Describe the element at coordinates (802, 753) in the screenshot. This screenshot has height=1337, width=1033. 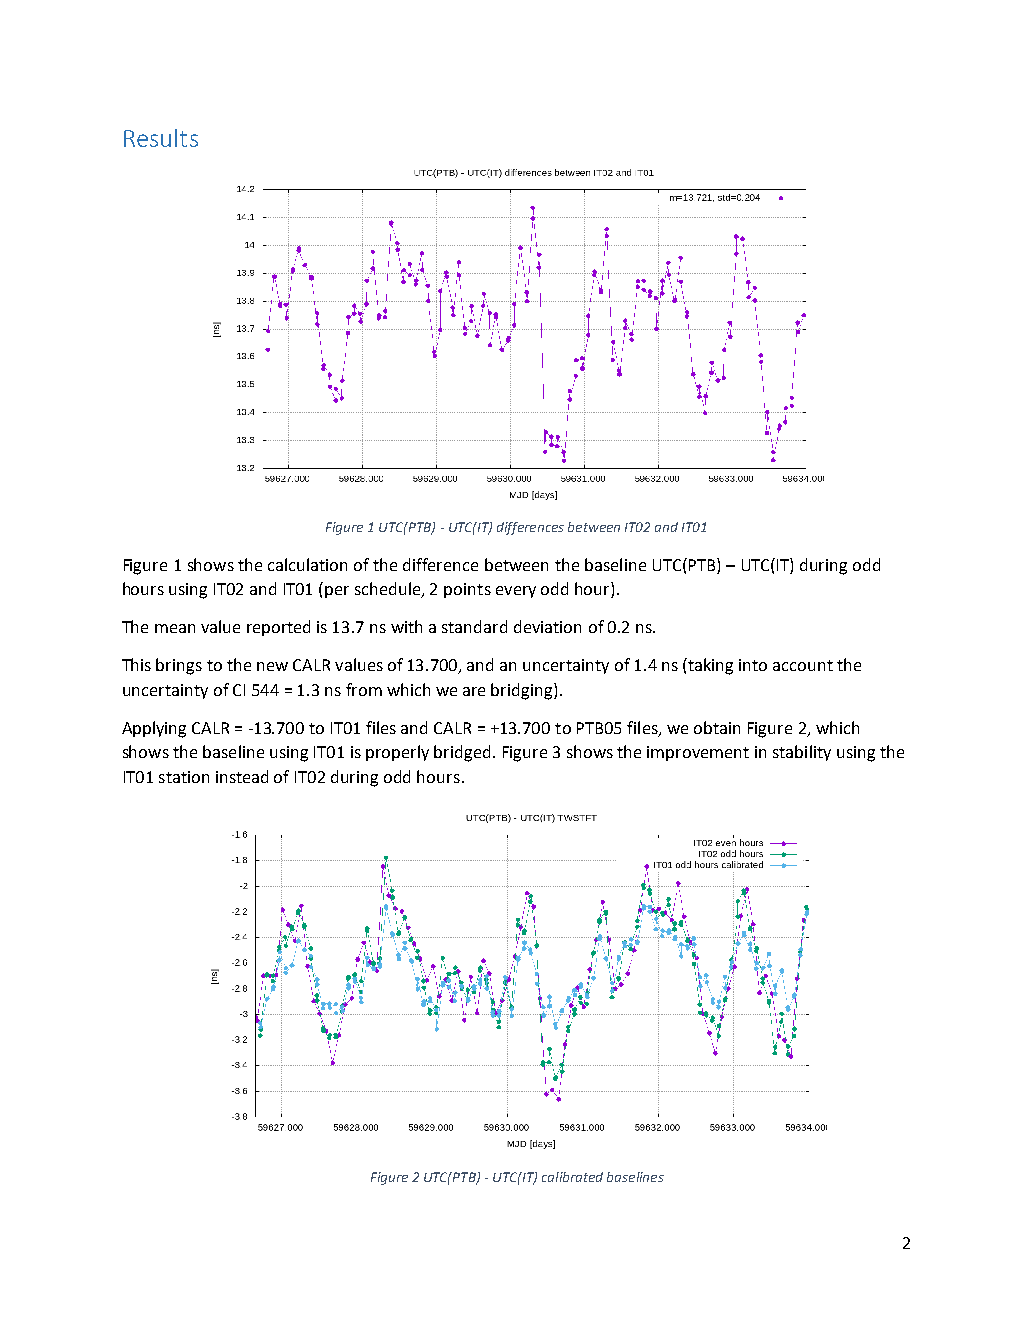
I see `stability` at that location.
